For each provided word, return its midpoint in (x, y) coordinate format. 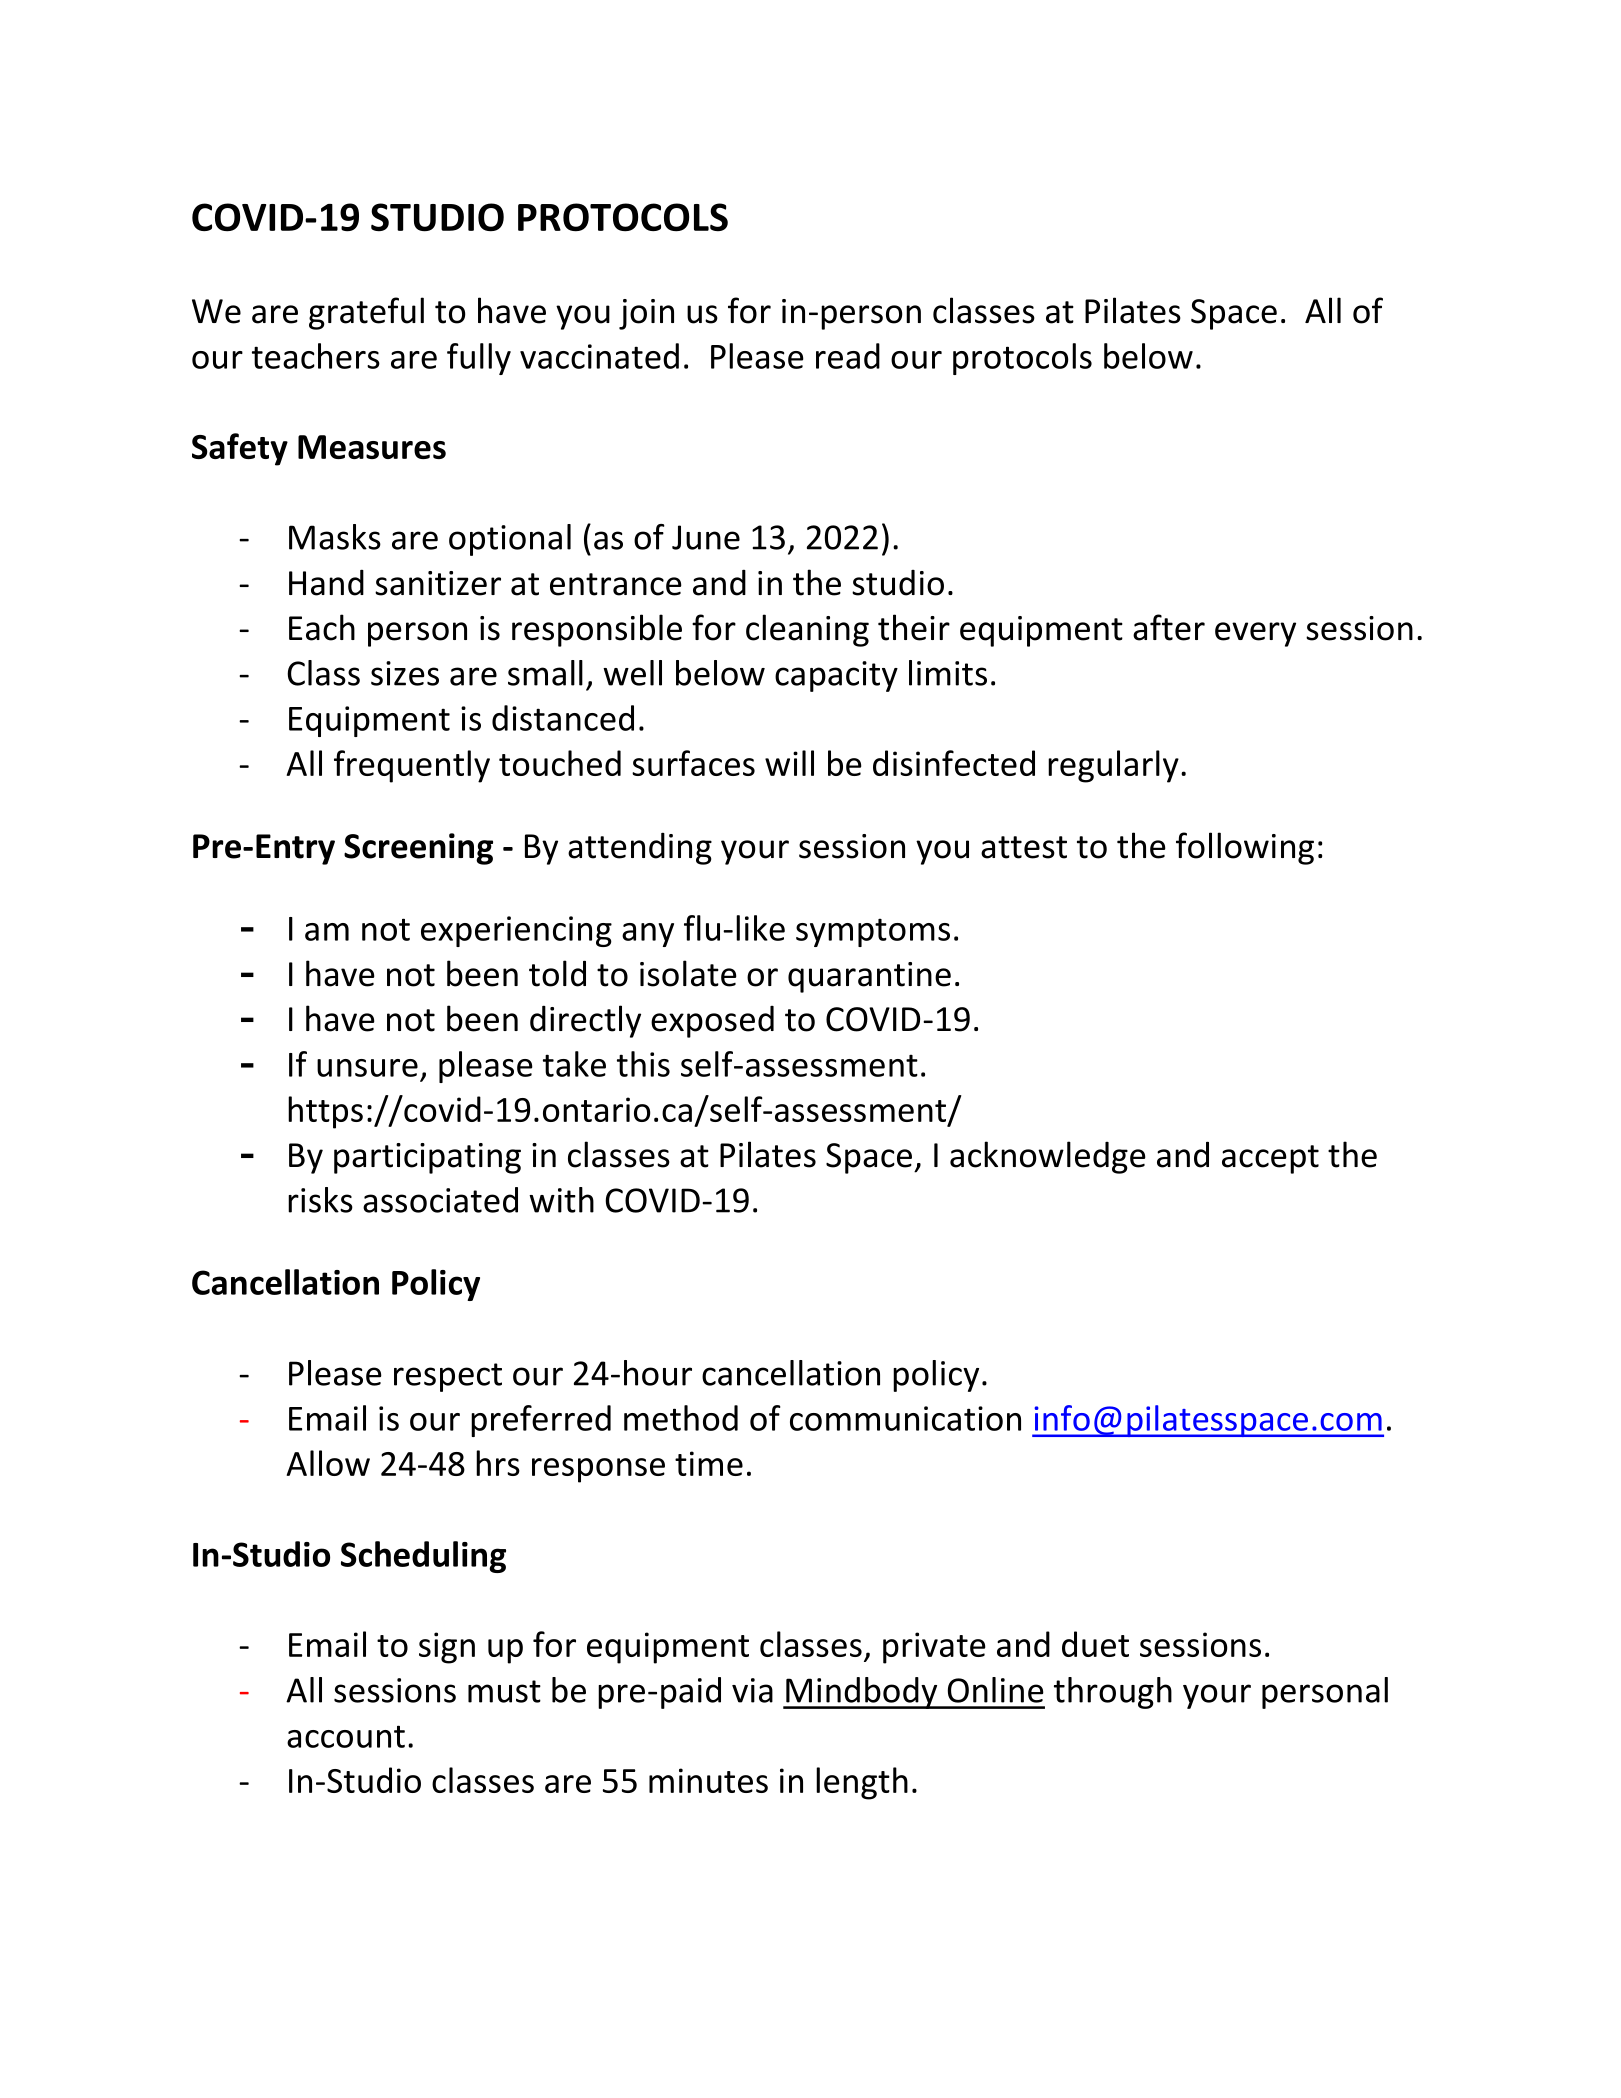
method (681, 1418)
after (1169, 627)
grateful (366, 313)
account (346, 1736)
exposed (712, 1022)
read (848, 356)
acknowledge (1048, 1157)
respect (448, 1377)
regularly (1113, 766)
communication (905, 1418)
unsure (367, 1068)
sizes (405, 673)
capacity (836, 676)
